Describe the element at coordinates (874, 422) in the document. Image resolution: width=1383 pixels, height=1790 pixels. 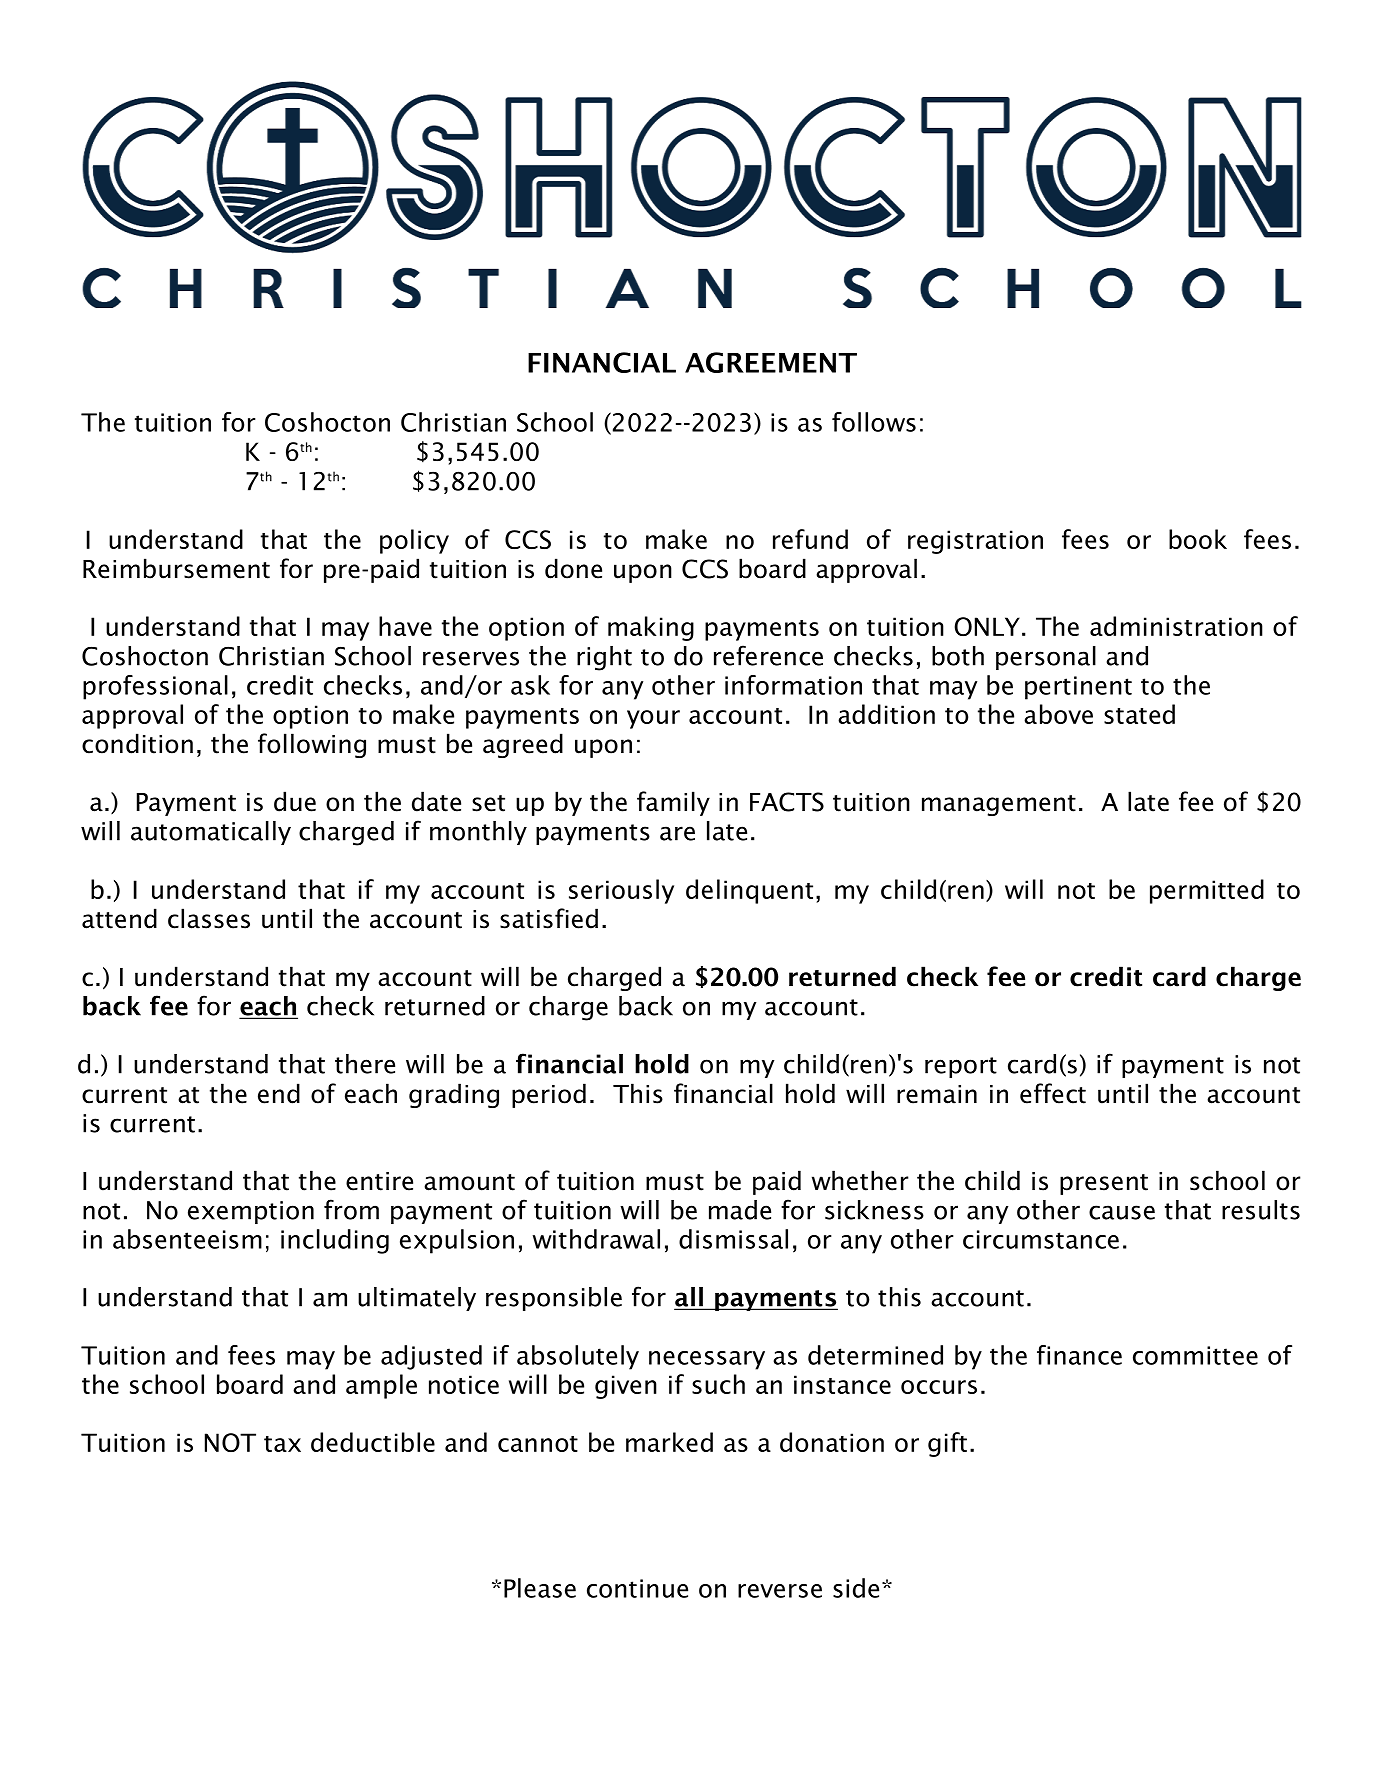
I see `follows` at that location.
